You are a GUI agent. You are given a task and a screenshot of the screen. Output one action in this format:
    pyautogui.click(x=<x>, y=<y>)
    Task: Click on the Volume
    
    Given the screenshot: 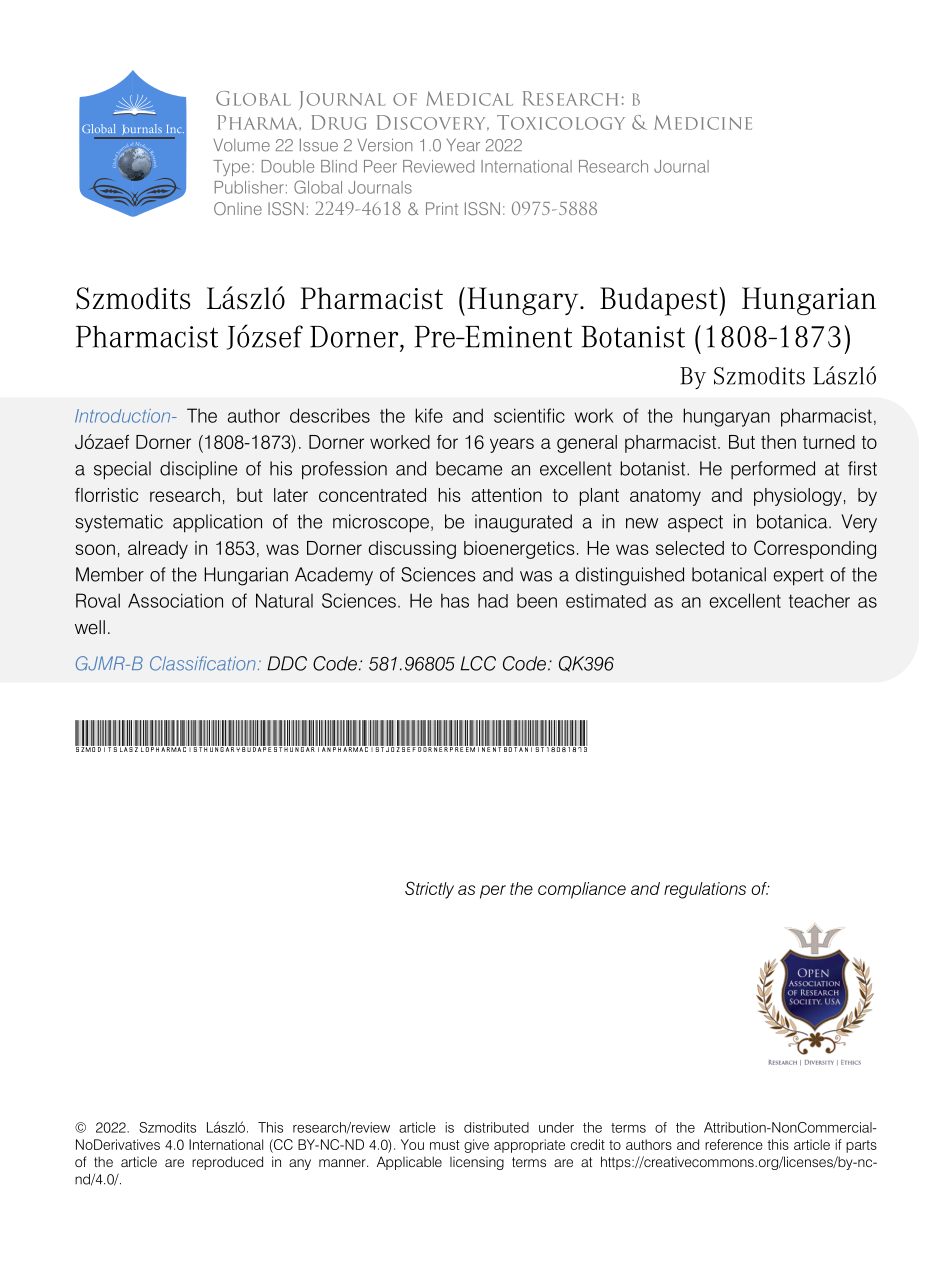 What is the action you would take?
    pyautogui.click(x=241, y=145)
